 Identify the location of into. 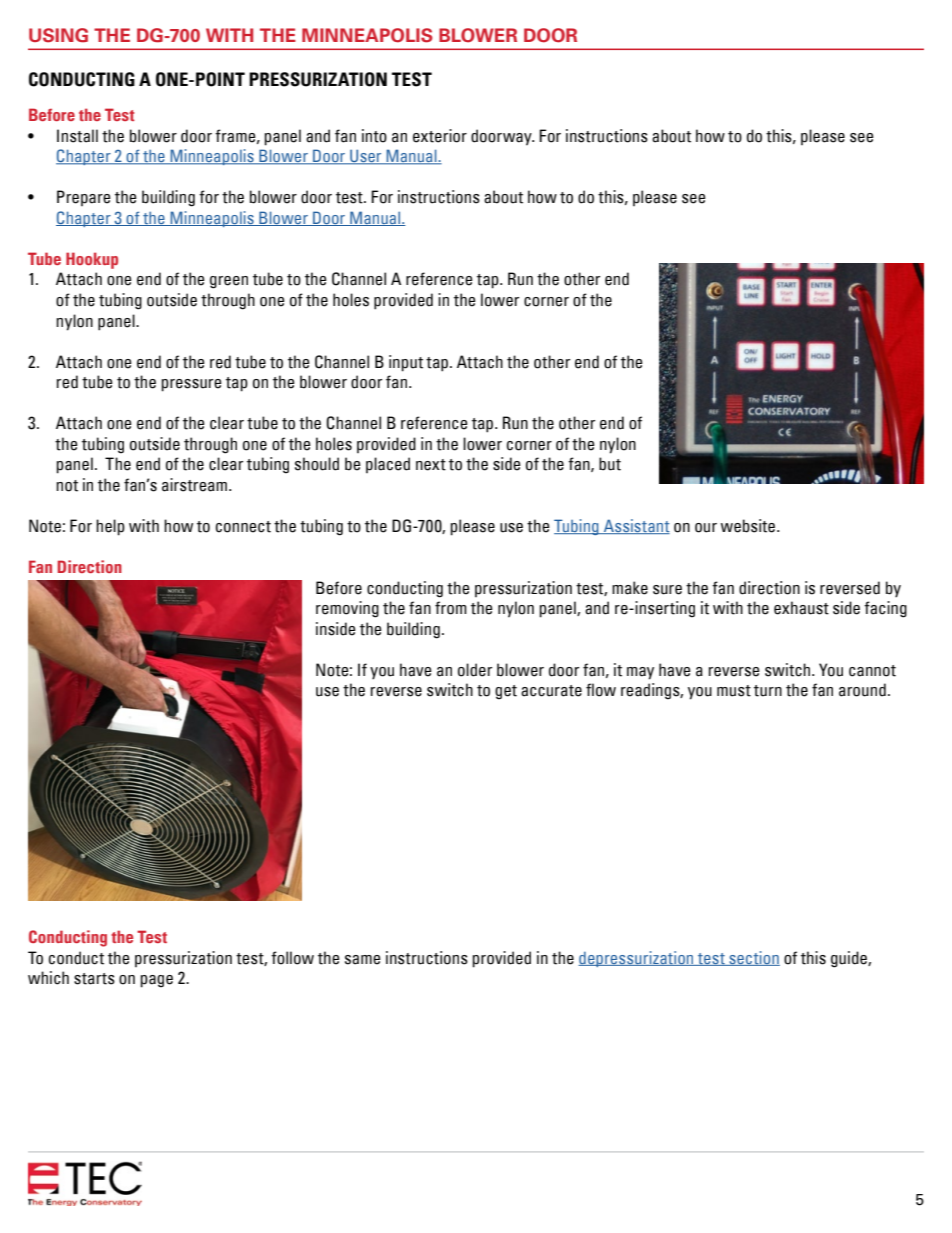
(374, 136).
